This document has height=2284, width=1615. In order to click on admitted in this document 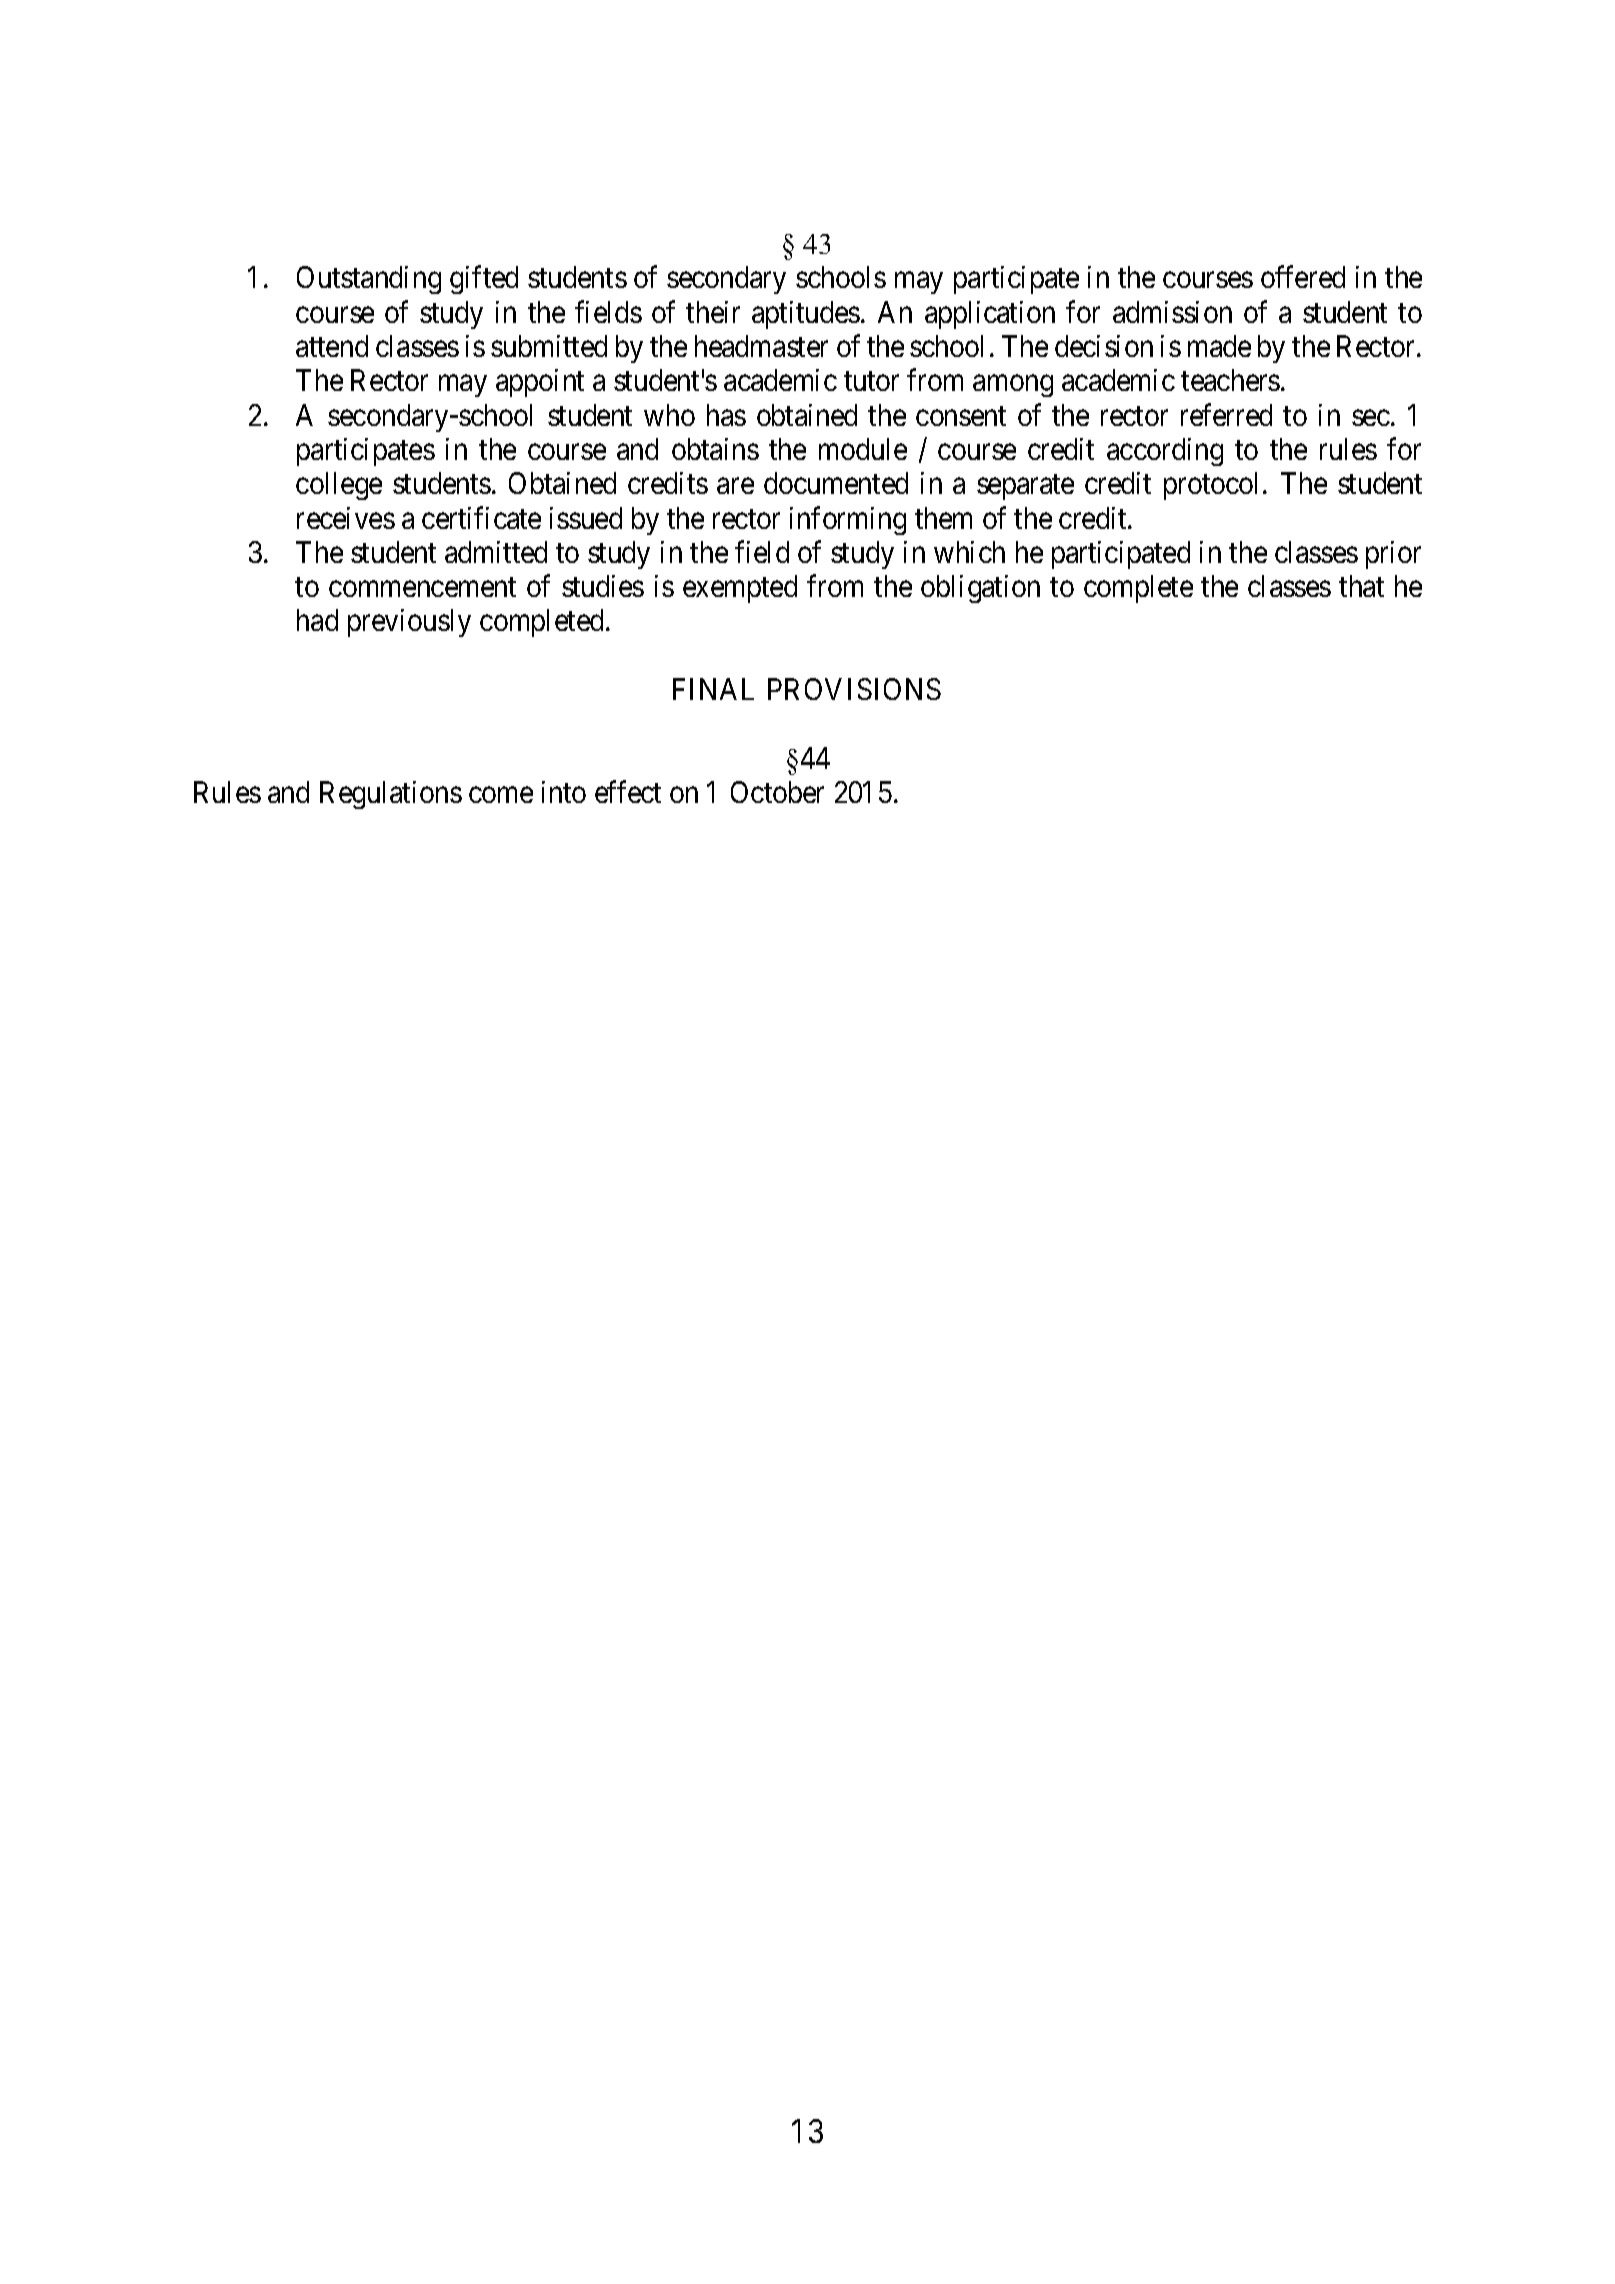, I will do `click(496, 552)`.
